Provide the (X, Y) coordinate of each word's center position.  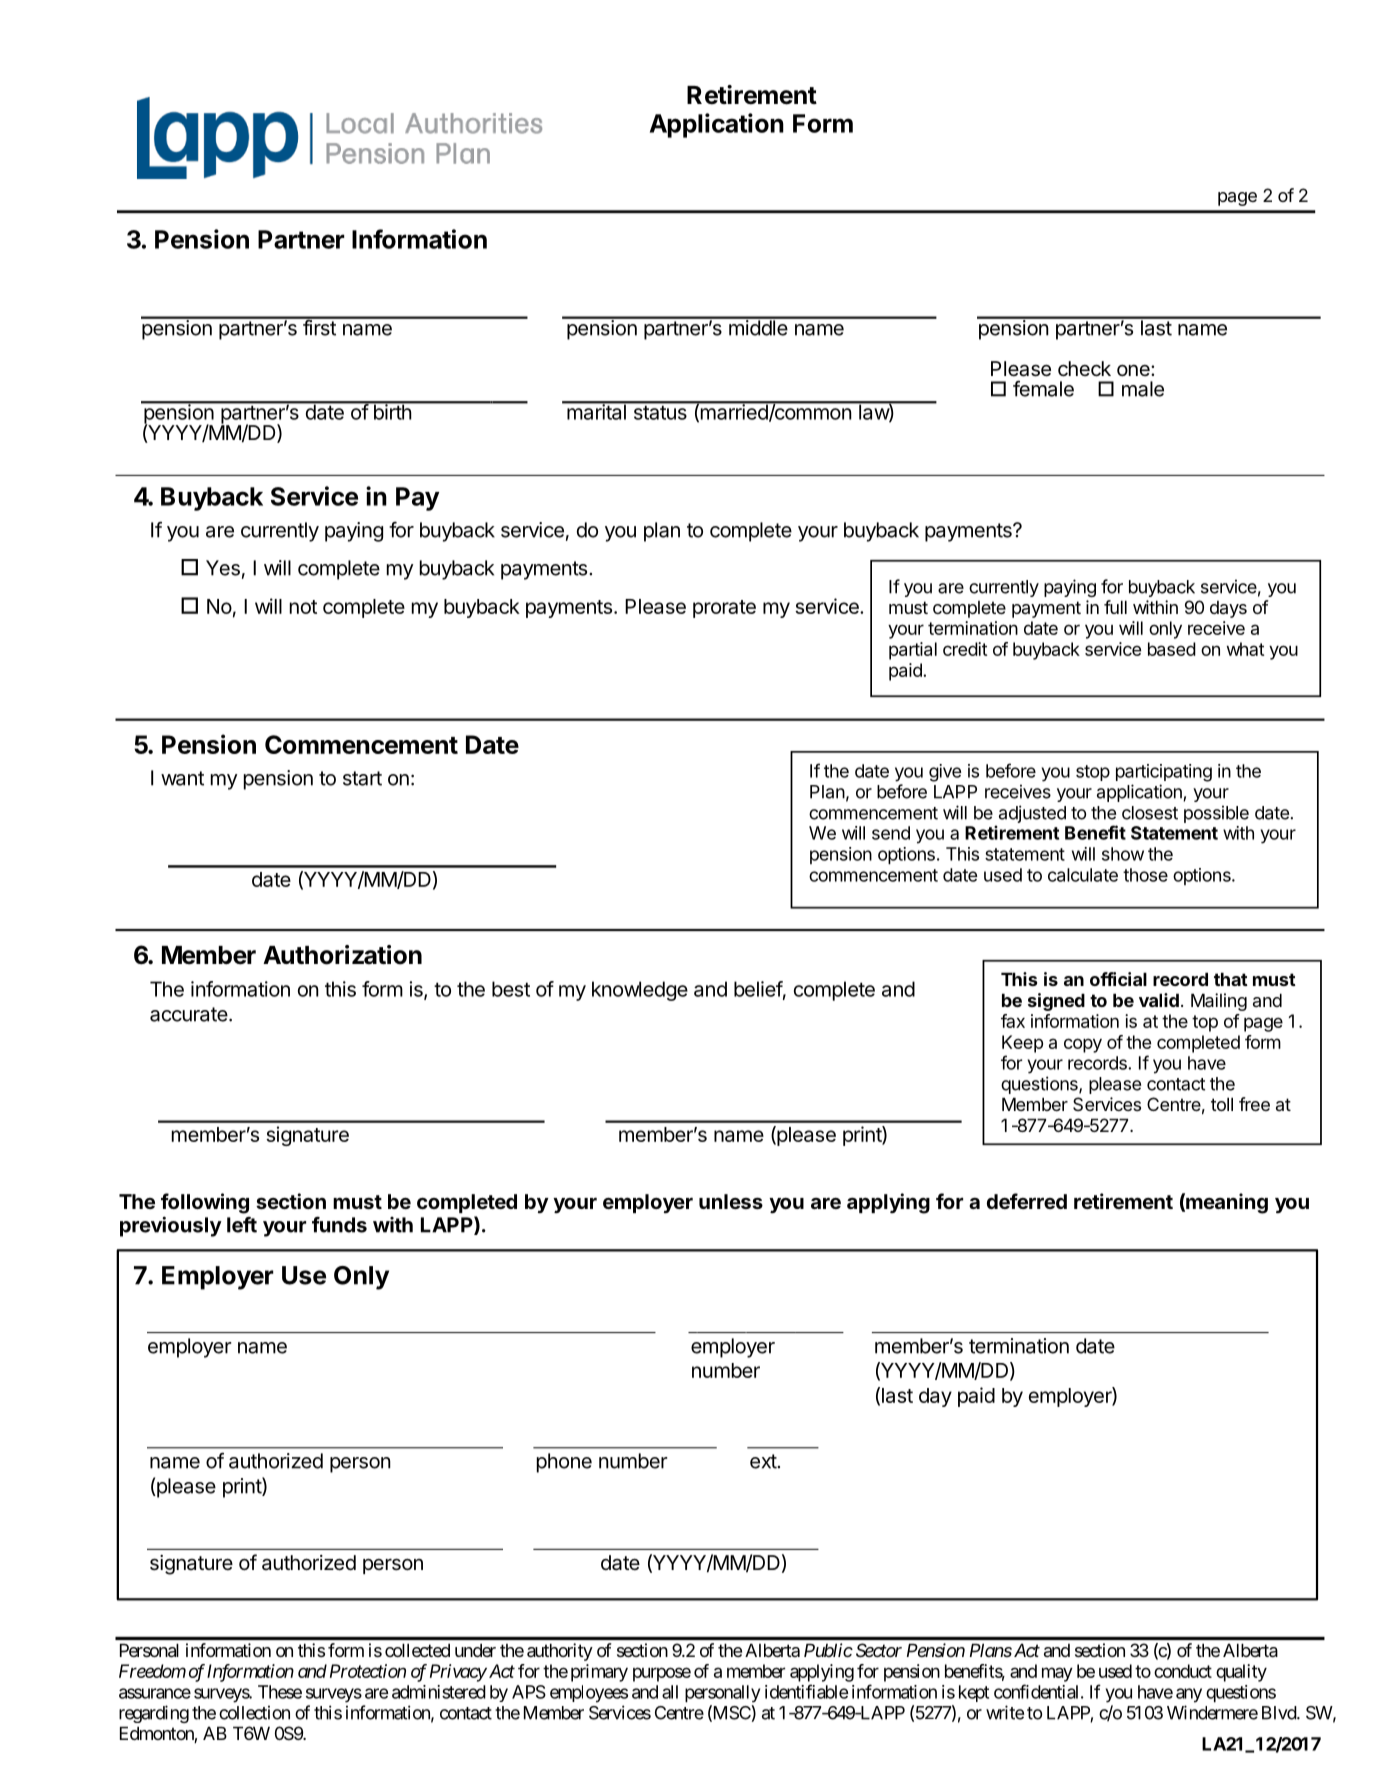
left (242, 1225)
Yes (223, 568)
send (891, 833)
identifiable (806, 1691)
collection (254, 1712)
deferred (1027, 1201)
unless (731, 1201)
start (362, 778)
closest (1150, 813)
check (1084, 369)
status (660, 413)
